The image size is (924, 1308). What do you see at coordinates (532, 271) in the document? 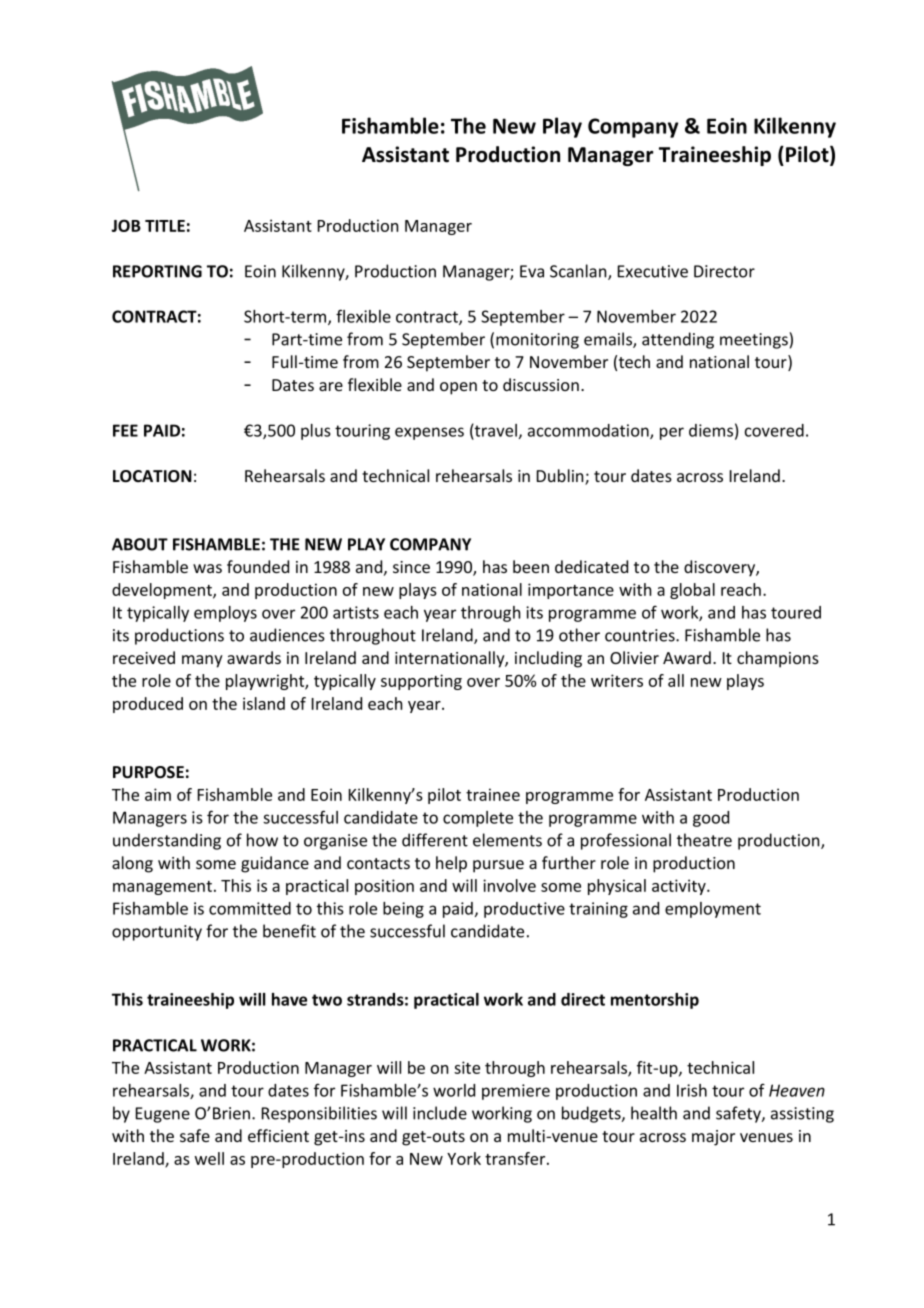
I see `Eva` at bounding box center [532, 271].
